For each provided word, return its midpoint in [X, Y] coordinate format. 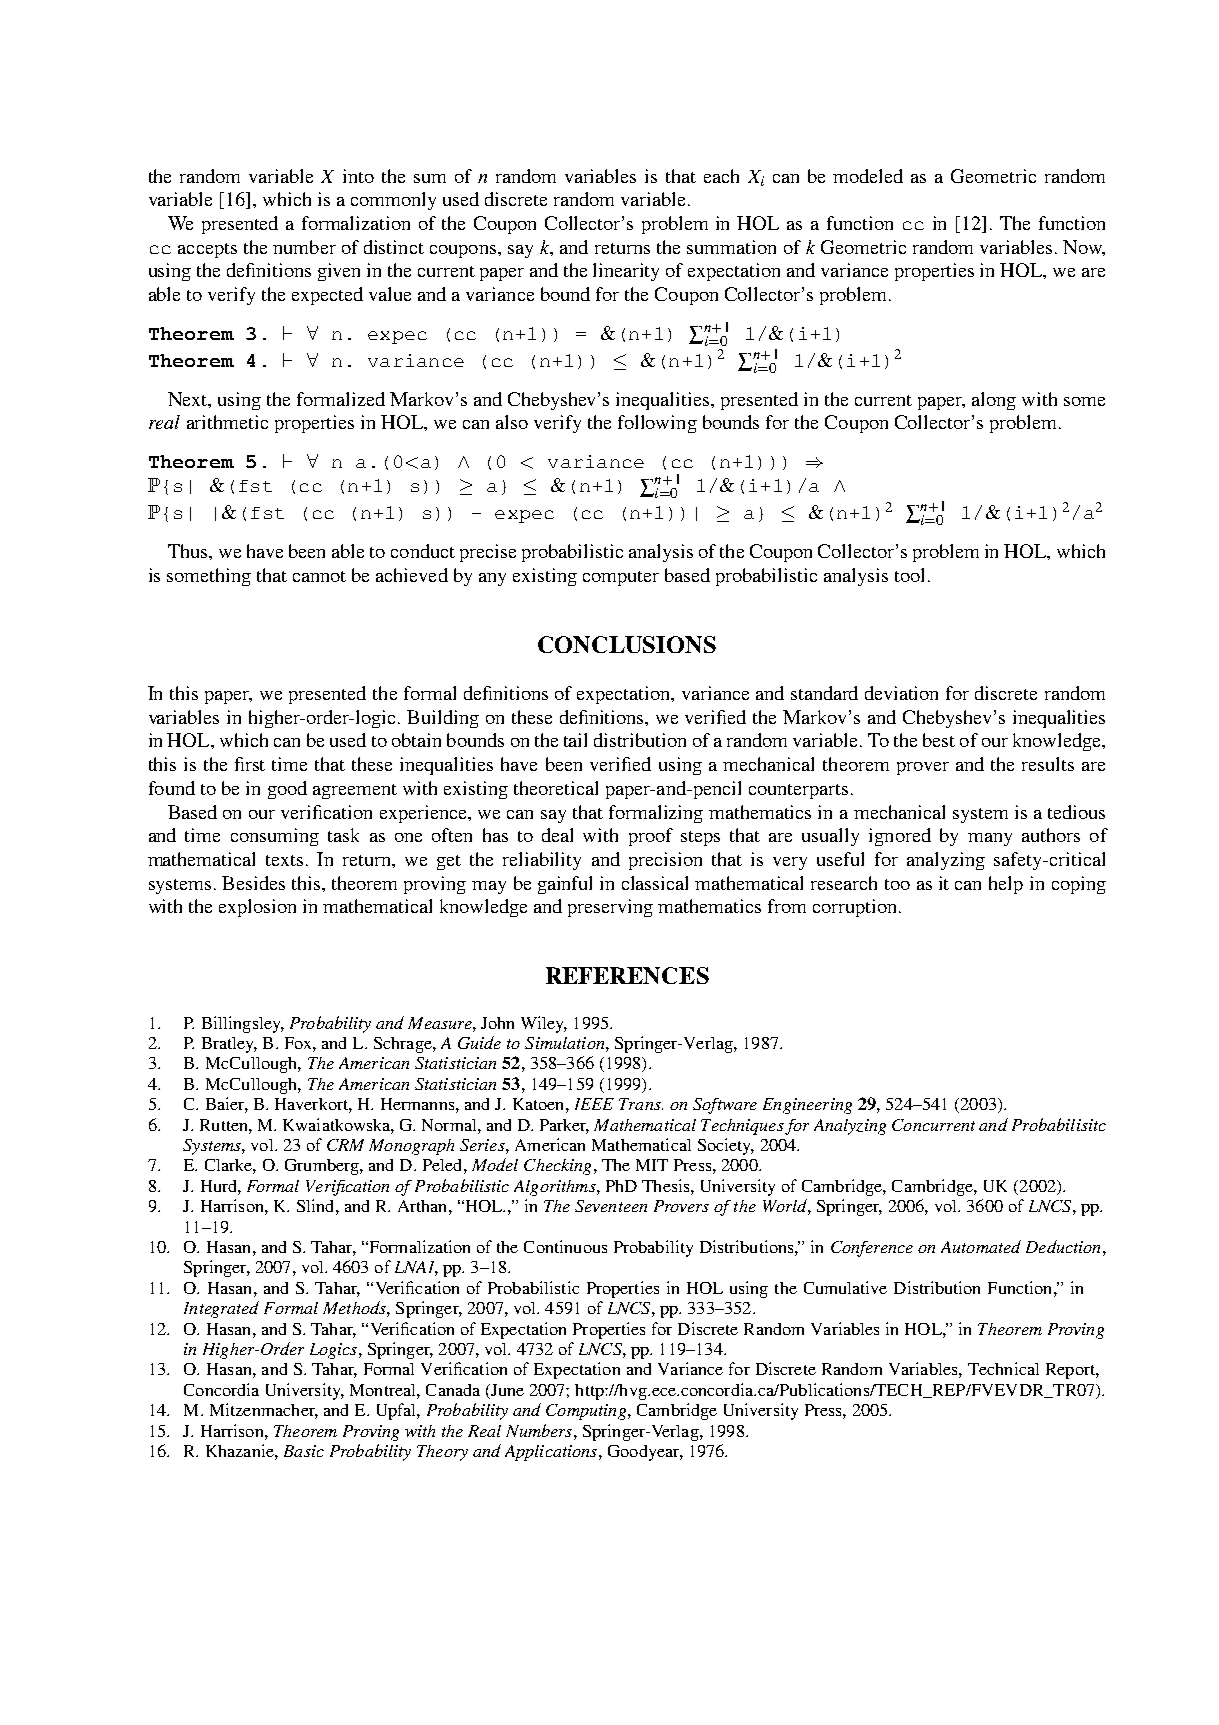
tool [909, 575]
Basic [304, 1451]
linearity [626, 272]
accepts [207, 250]
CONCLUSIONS [627, 644]
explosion [257, 908]
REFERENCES [627, 975]
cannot [319, 576]
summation [731, 247]
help [1006, 885]
